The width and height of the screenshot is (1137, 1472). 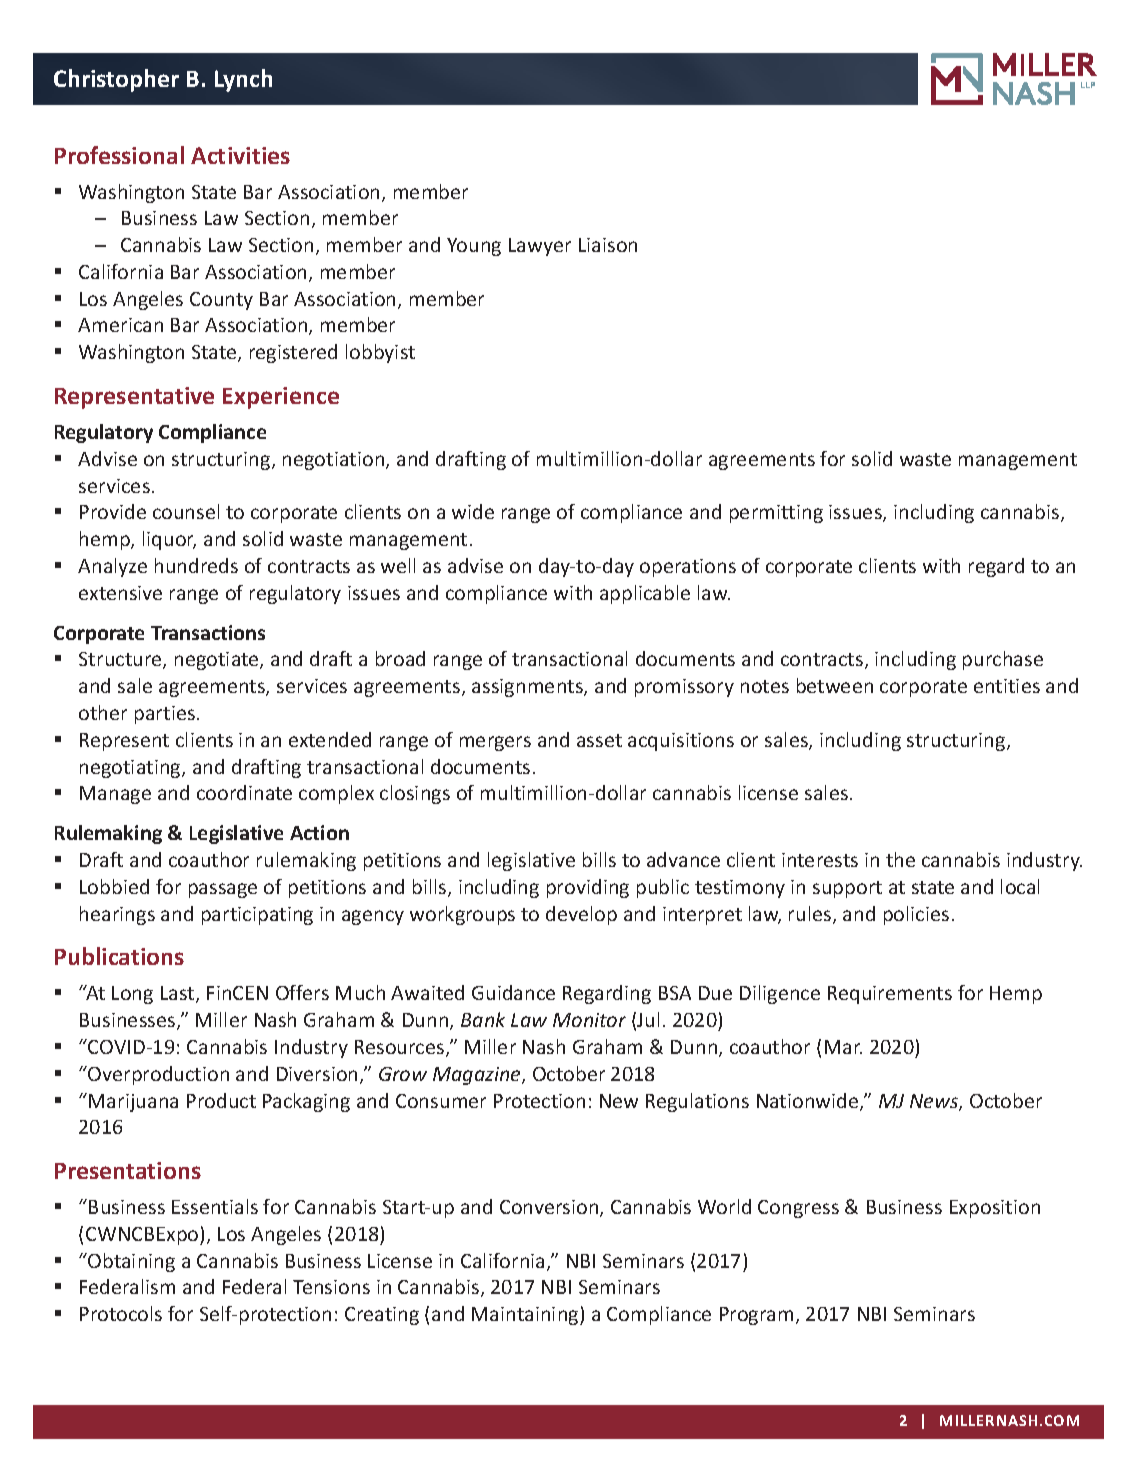 What do you see at coordinates (526, 1316) in the screenshot?
I see `Maintaining` at bounding box center [526, 1316].
